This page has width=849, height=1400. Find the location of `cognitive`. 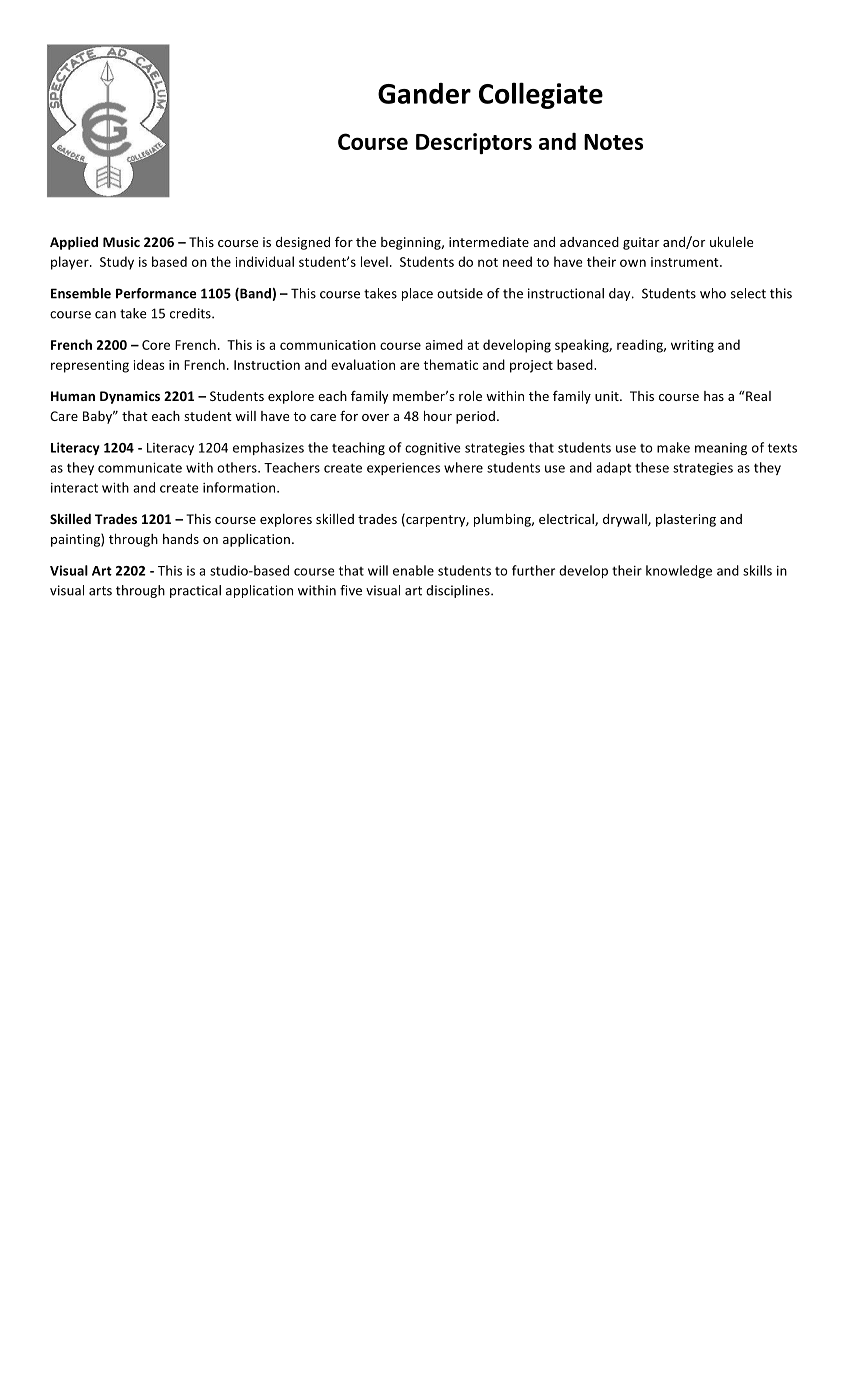

cognitive is located at coordinates (433, 449).
